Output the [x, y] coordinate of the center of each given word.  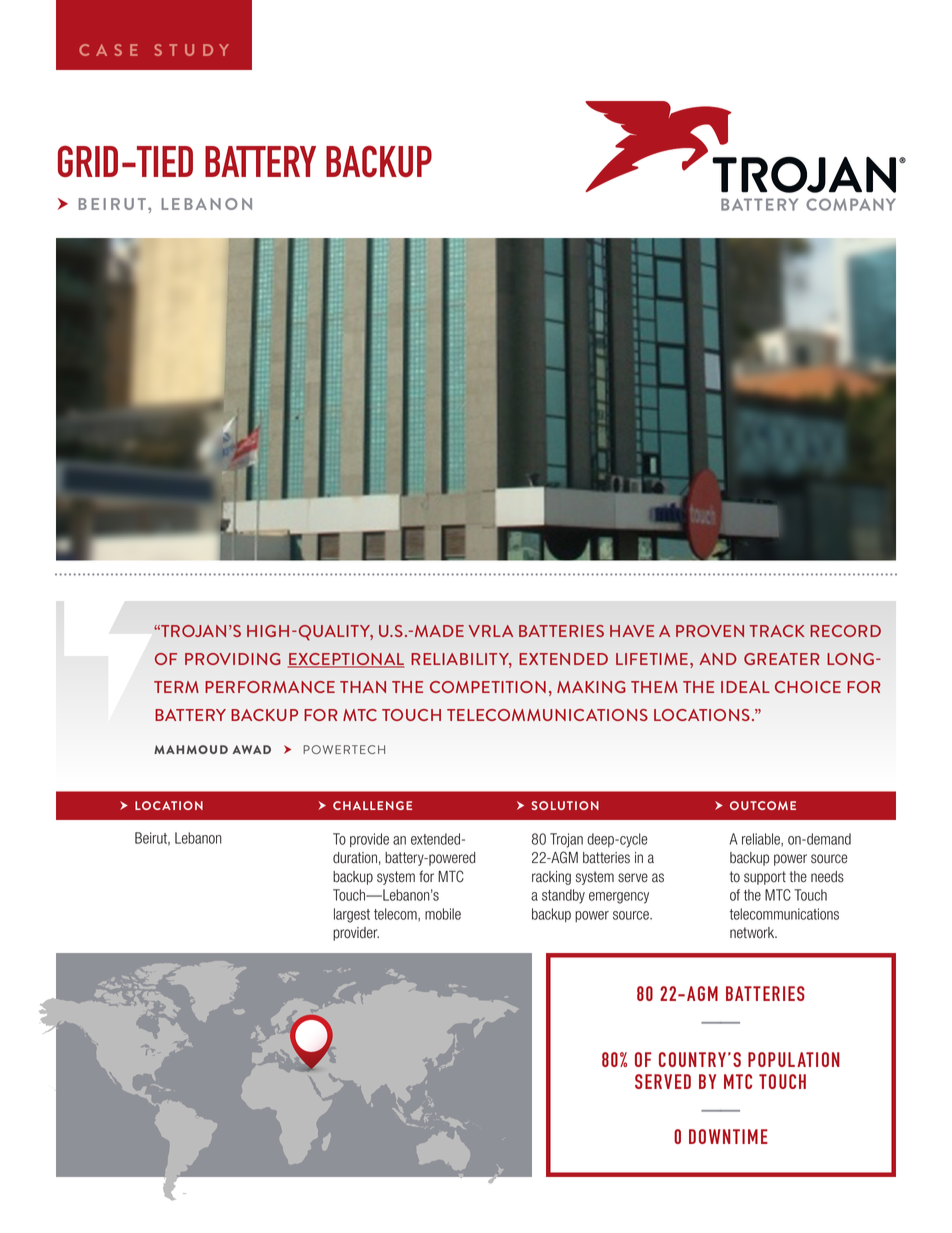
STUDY [191, 50]
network [753, 933]
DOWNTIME [728, 1136]
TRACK [777, 631]
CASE [108, 50]
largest [352, 915]
